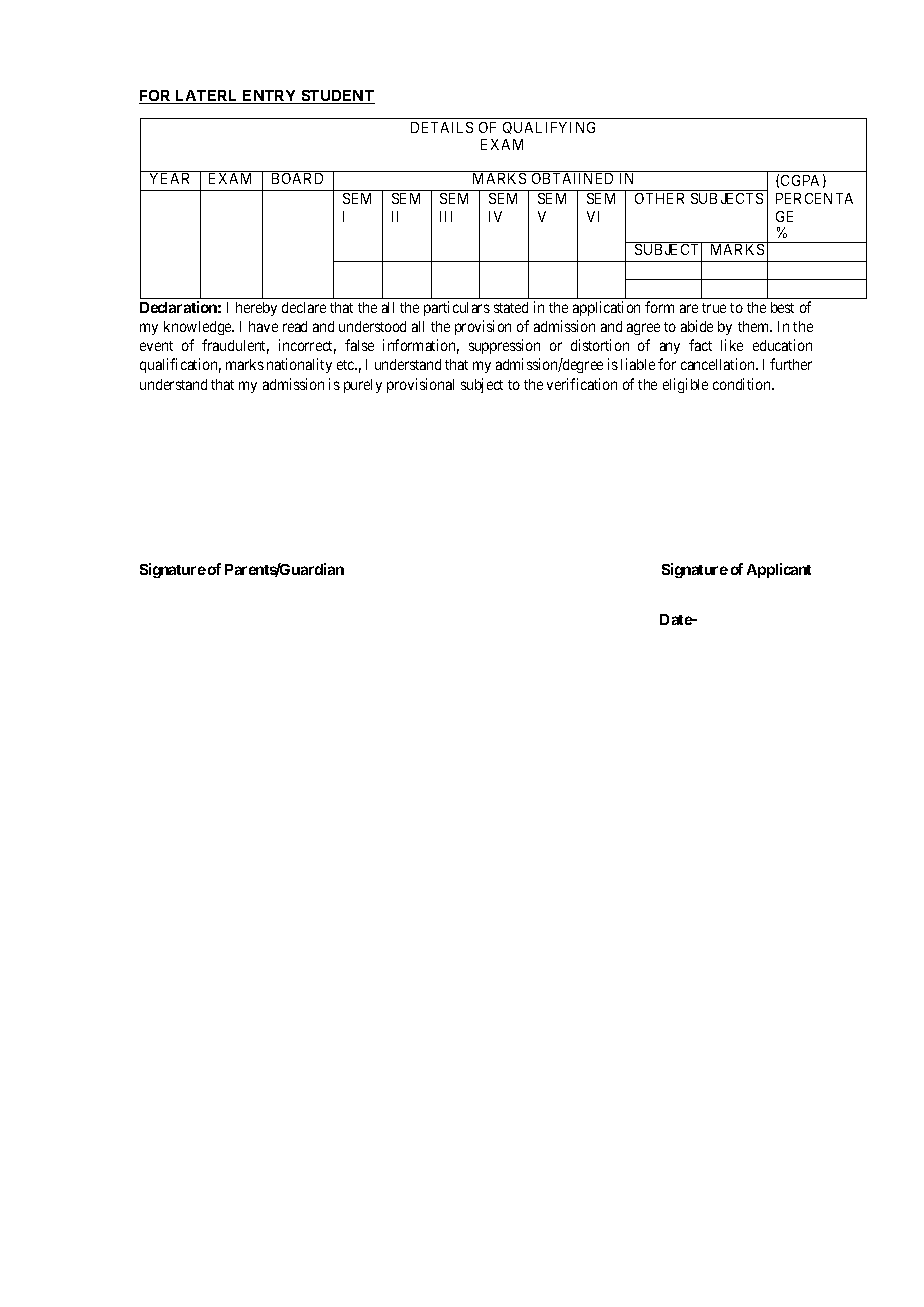 This screenshot has height=1307, width=924. What do you see at coordinates (504, 346) in the screenshot?
I see `suppression` at bounding box center [504, 346].
